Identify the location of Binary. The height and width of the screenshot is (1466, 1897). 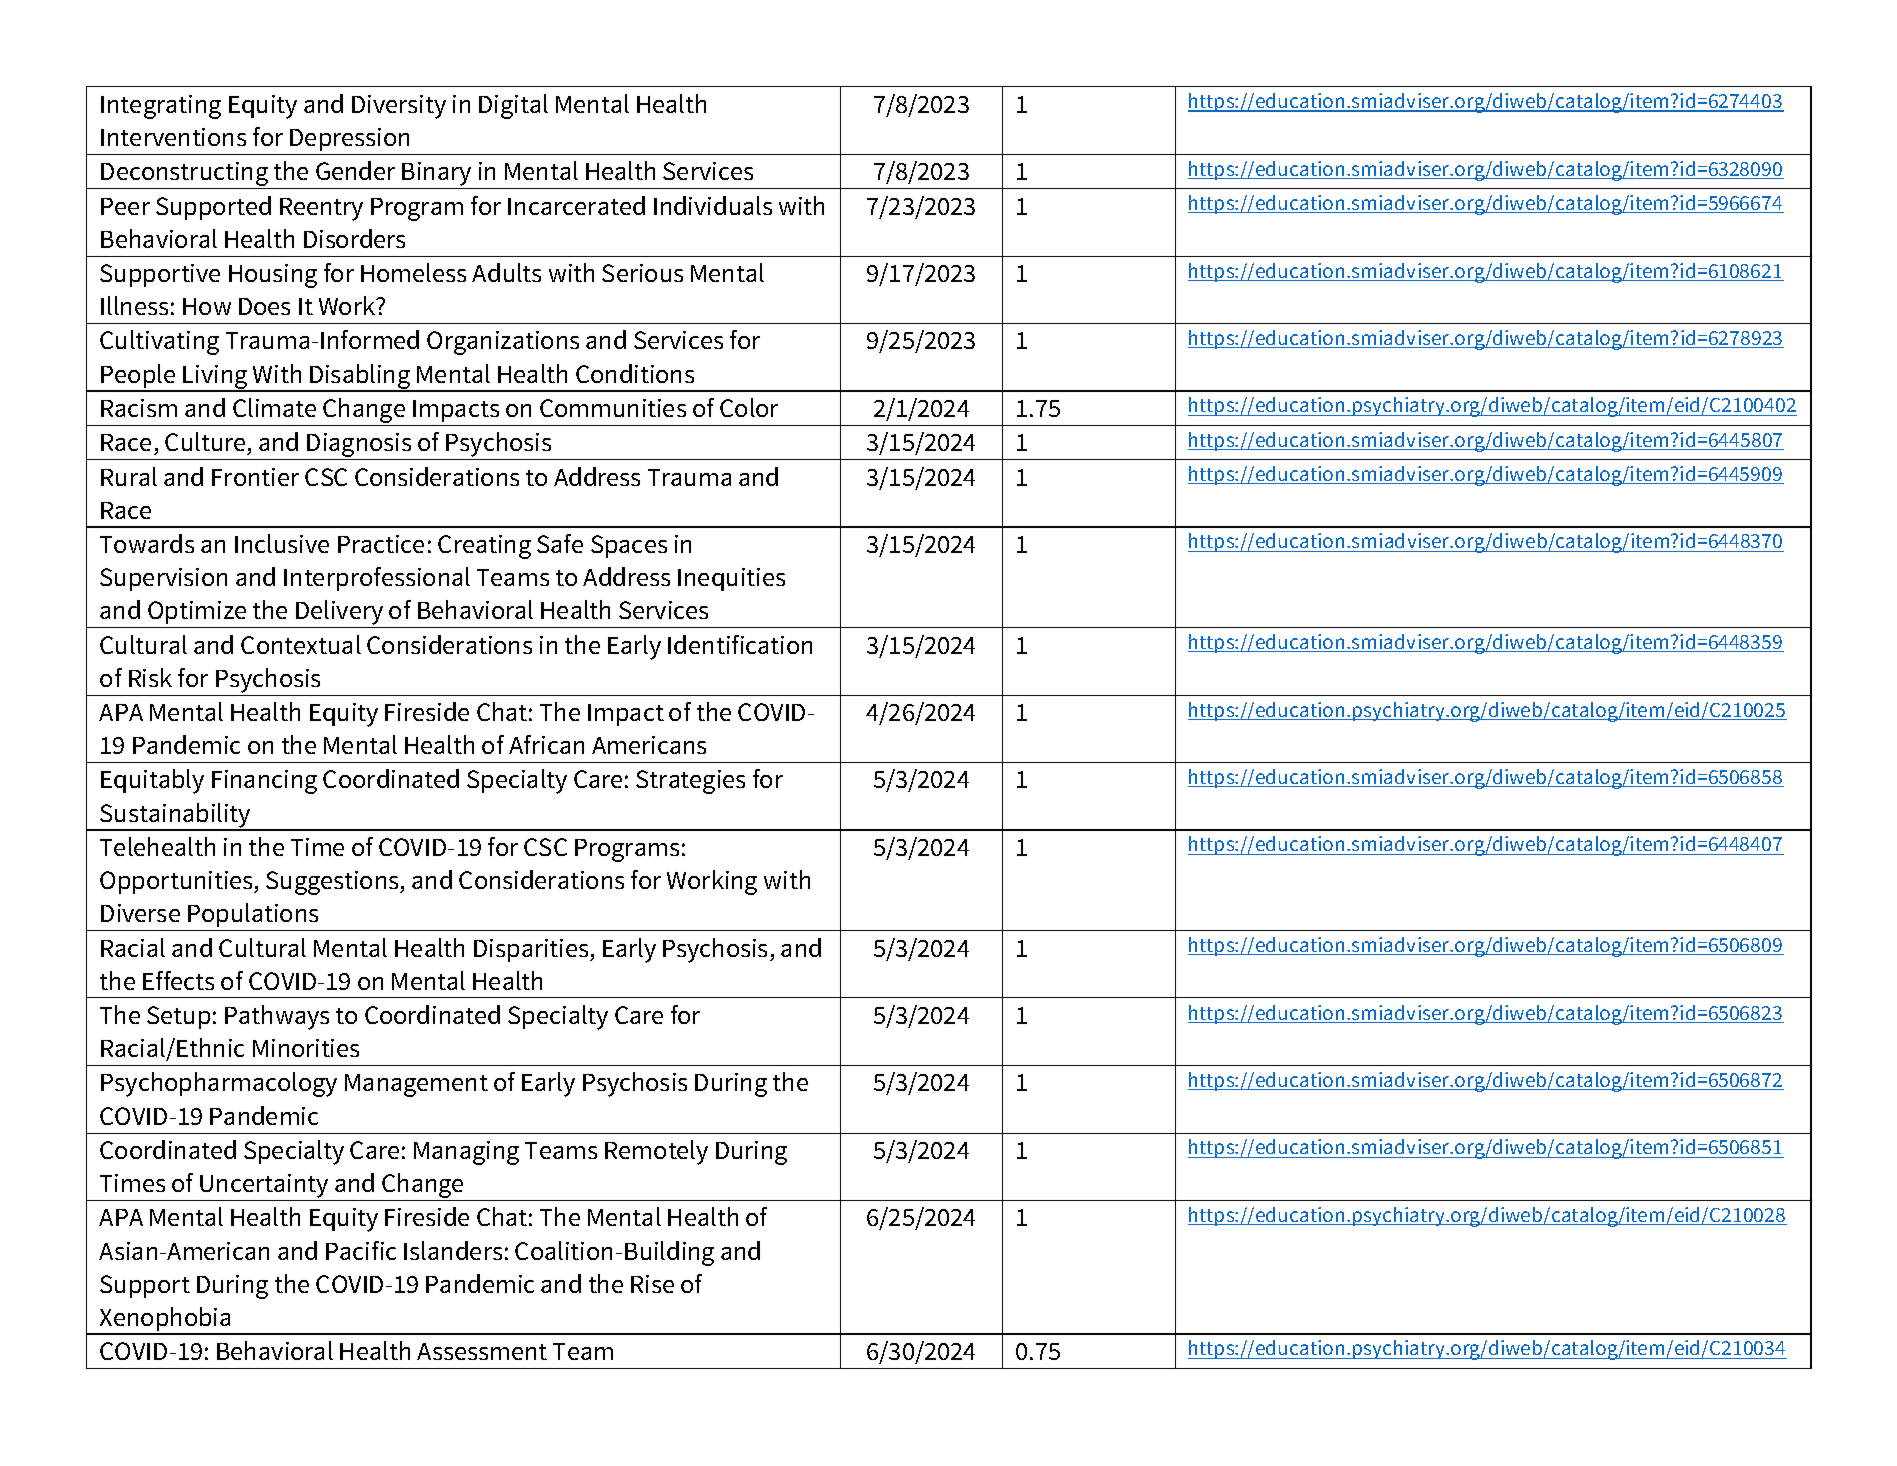
(437, 175).
